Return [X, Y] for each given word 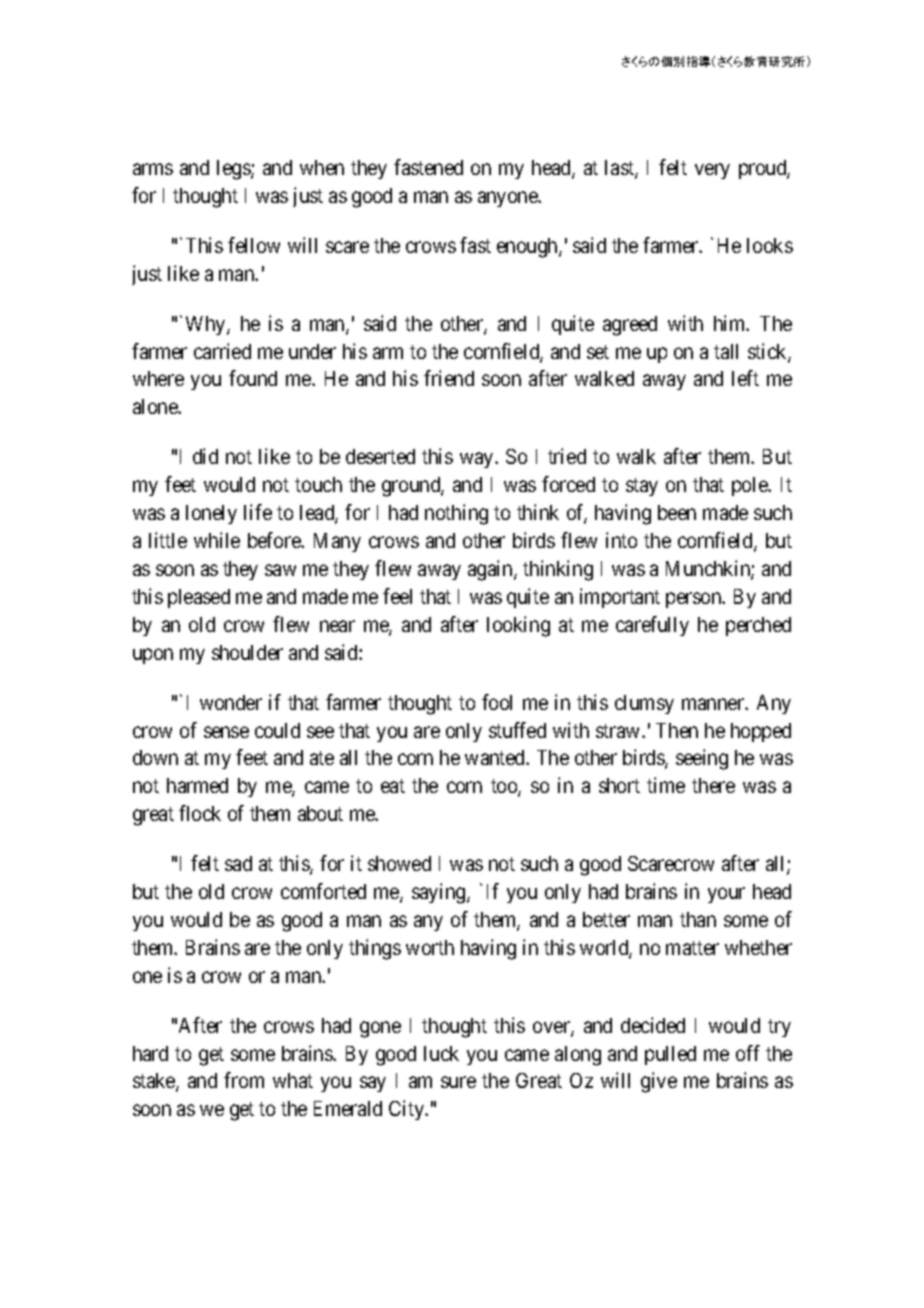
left [745, 378]
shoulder [247, 652]
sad [238, 863]
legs [234, 170]
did [205, 456]
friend [449, 378]
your [726, 895]
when [322, 167]
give [659, 1082]
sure [458, 1082]
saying [440, 893]
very [712, 171]
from [244, 1080]
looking [518, 626]
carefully [652, 626]
